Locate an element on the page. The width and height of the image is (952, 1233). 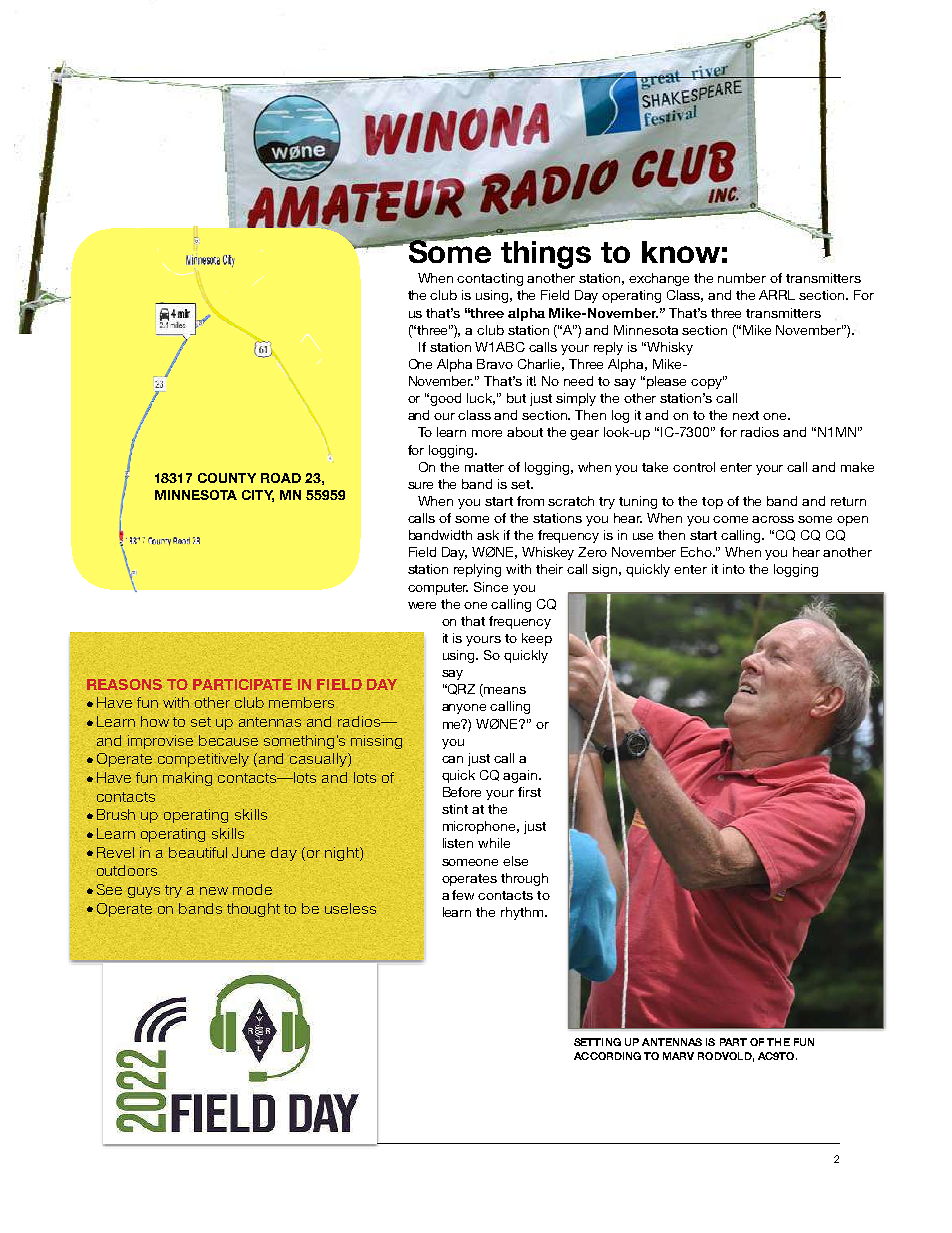
number is located at coordinates (742, 278).
